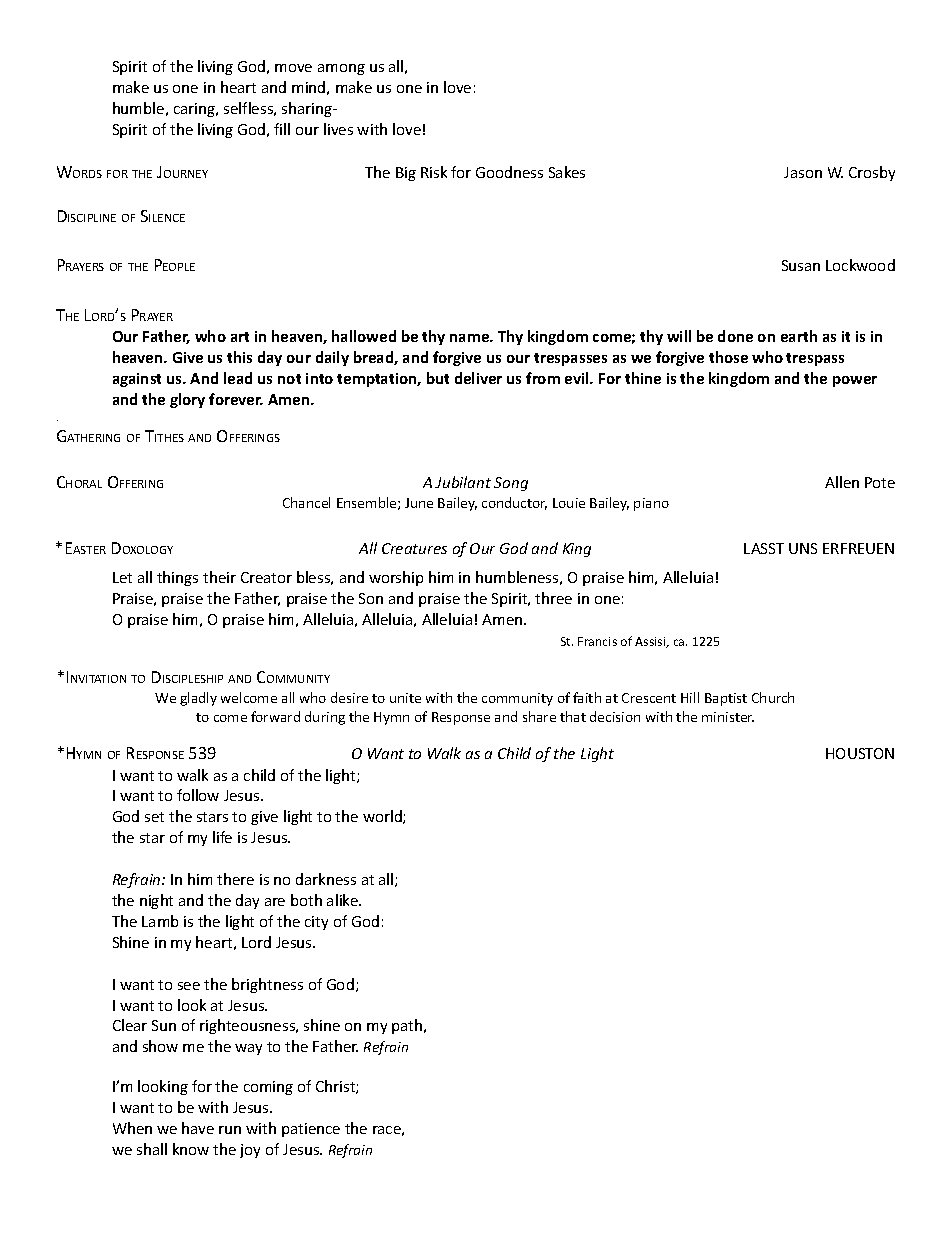 Image resolution: width=952 pixels, height=1233 pixels. Describe the element at coordinates (539, 716) in the page. I see `share` at that location.
